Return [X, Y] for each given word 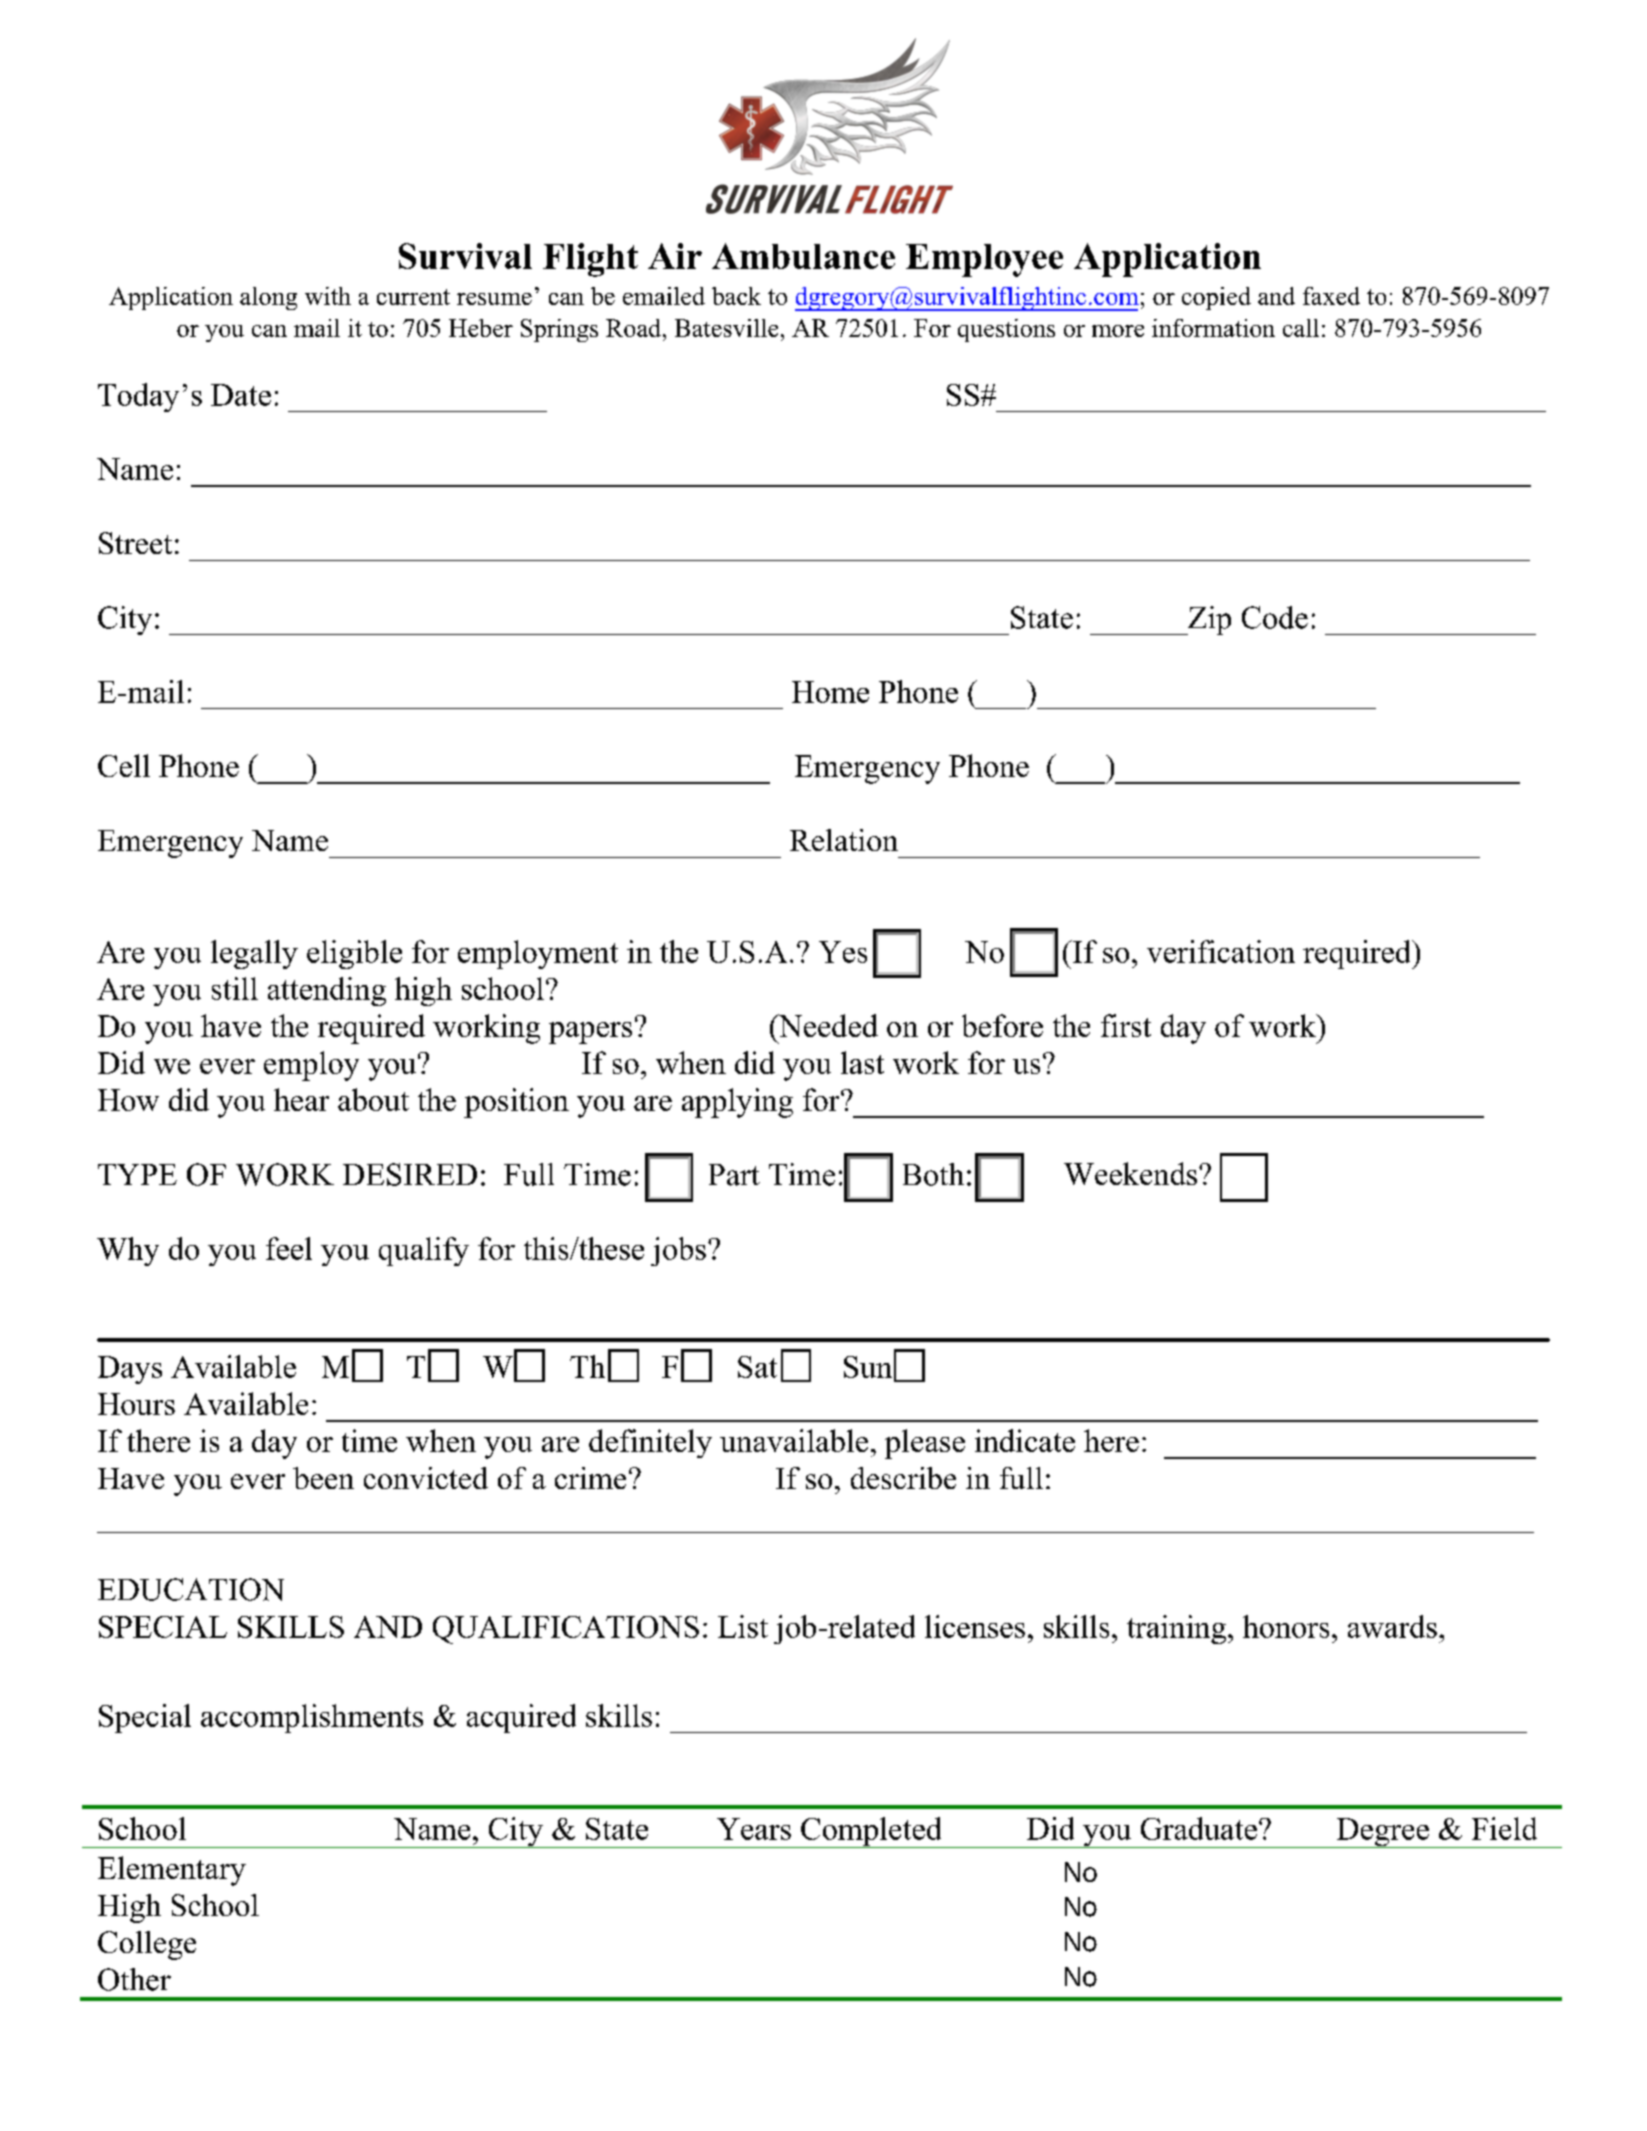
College [147, 1945]
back [736, 296]
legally [254, 954]
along [268, 298]
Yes [843, 952]
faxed [1331, 296]
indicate [1025, 1440]
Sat [757, 1367]
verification [1221, 951]
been [323, 1478]
